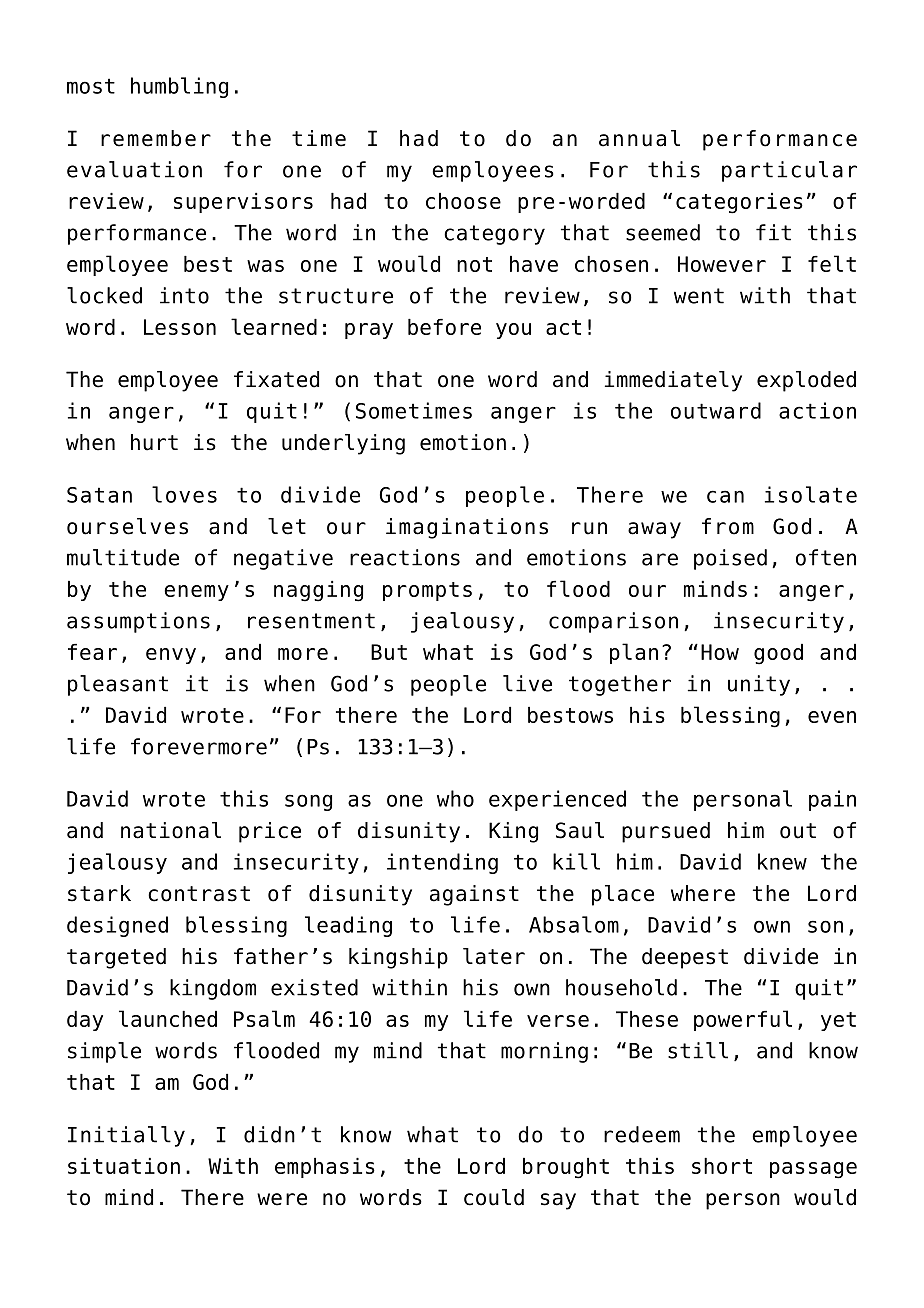 This document has height=1308, width=924. What do you see at coordinates (782, 861) in the document?
I see `knew` at bounding box center [782, 861].
